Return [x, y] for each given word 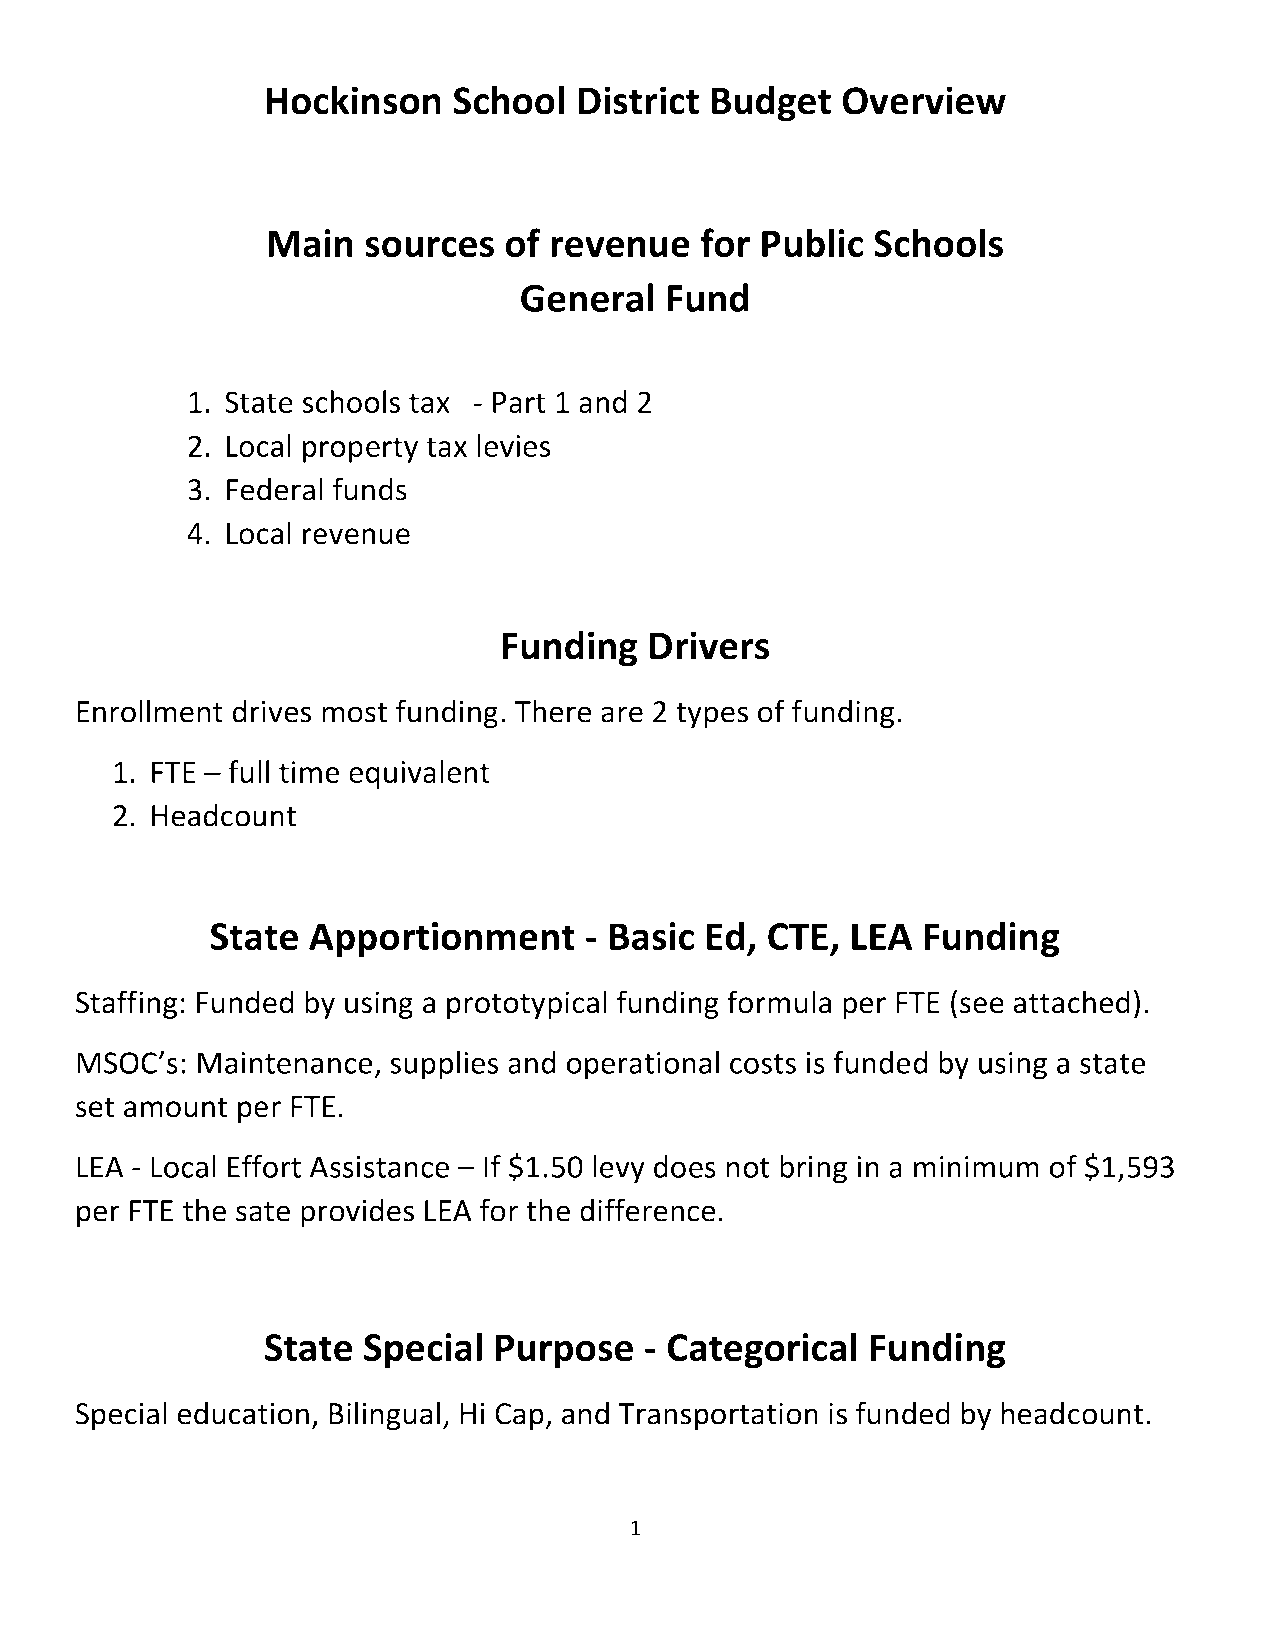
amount [175, 1107]
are [622, 714]
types [712, 715]
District [638, 100]
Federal [275, 489]
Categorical [762, 1350]
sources [429, 247]
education [243, 1413]
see [982, 1005]
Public [812, 243]
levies [513, 445]
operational [643, 1065]
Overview [924, 100]
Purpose [564, 1351]
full [248, 771]
